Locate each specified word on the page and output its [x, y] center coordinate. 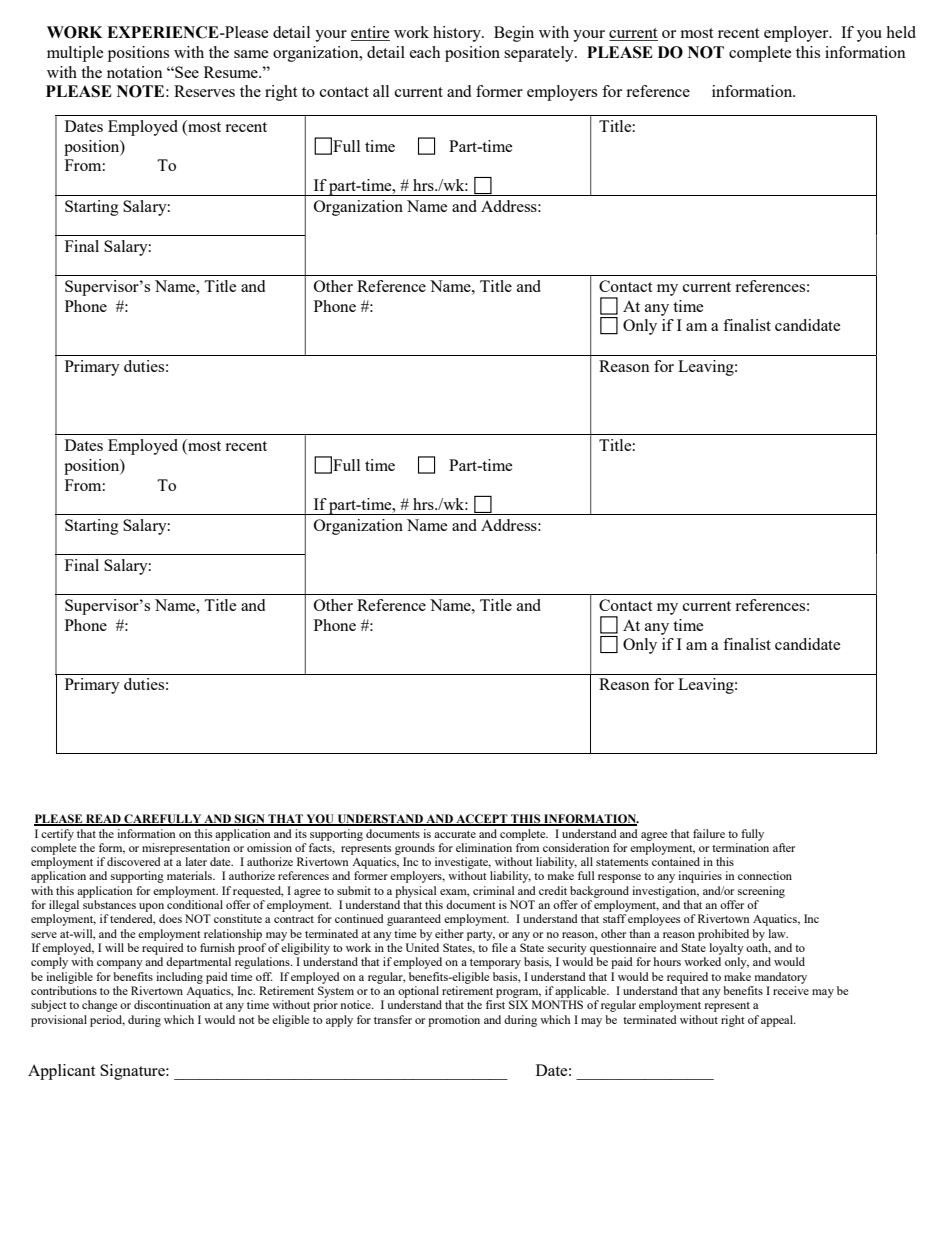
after [784, 847]
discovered [134, 861]
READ [103, 820]
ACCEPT [482, 820]
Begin [514, 34]
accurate [455, 834]
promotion [454, 1021]
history [458, 34]
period [107, 1021]
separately [540, 54]
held [901, 32]
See [186, 72]
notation [135, 72]
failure [709, 833]
